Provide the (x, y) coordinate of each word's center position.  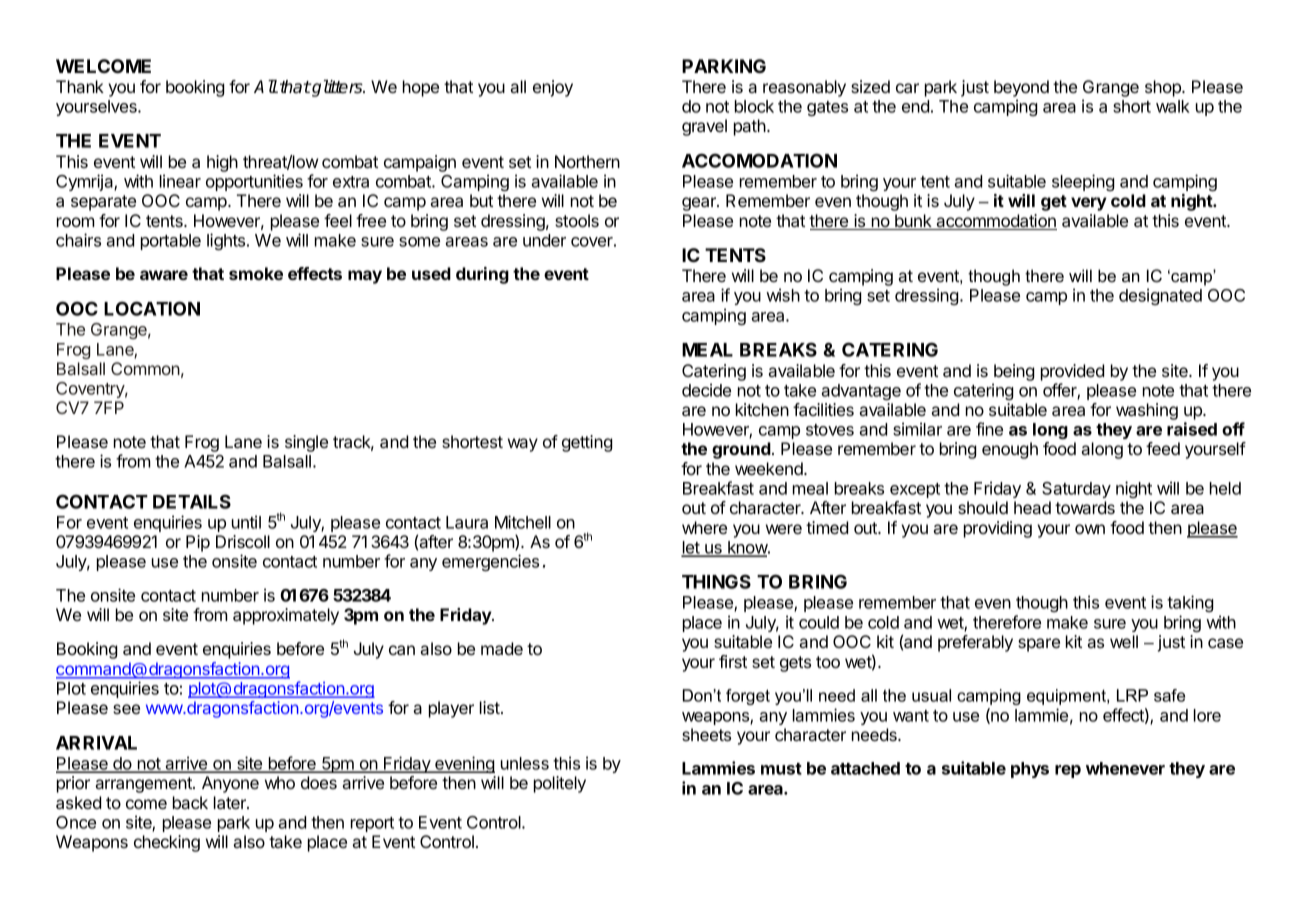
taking (1190, 603)
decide (706, 390)
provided (1072, 372)
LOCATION (152, 308)
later (231, 802)
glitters (337, 88)
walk (1173, 106)
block (754, 106)
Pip (198, 543)
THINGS (716, 581)
